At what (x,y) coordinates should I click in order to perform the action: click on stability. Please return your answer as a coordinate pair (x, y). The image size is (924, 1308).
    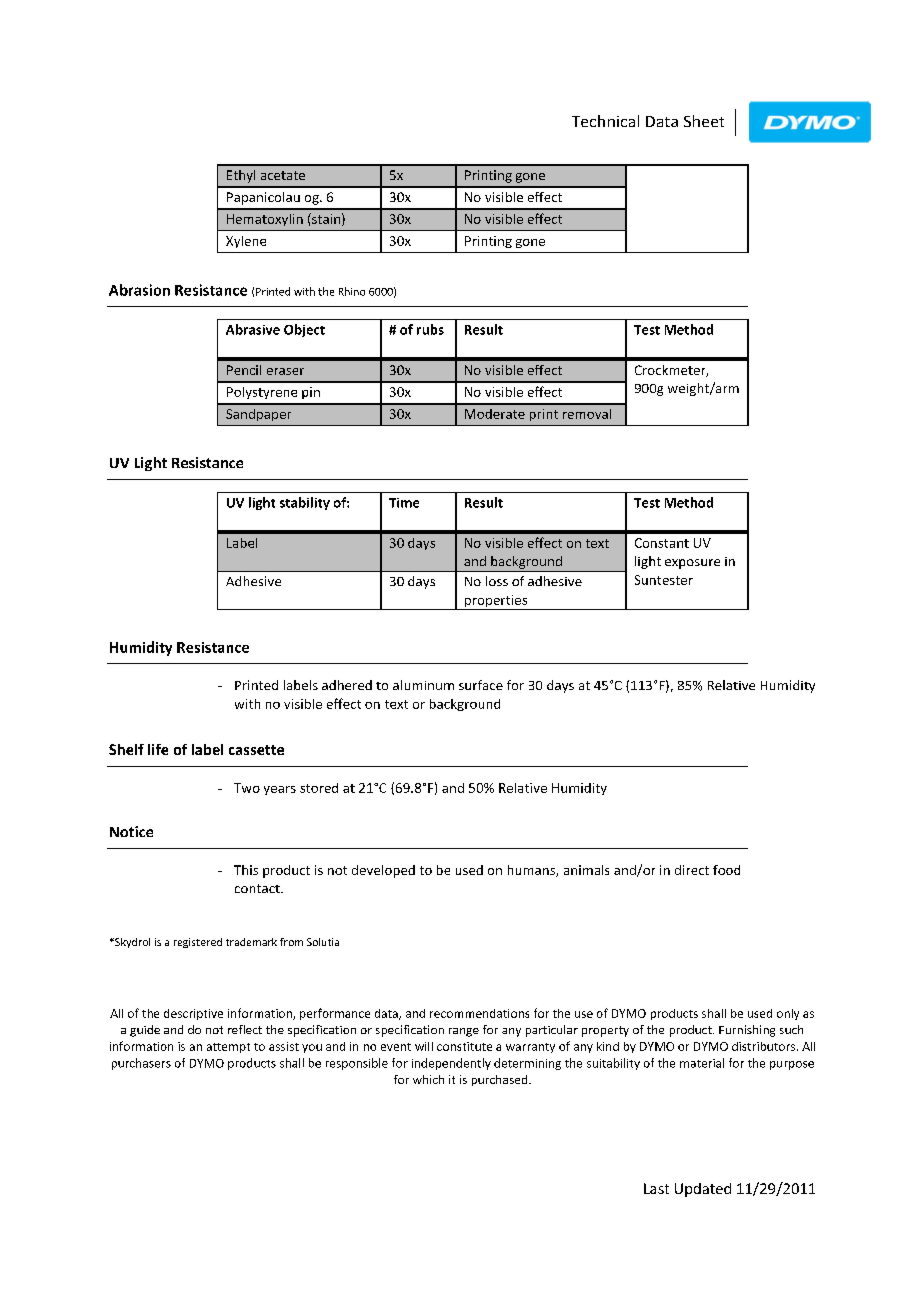
    Looking at the image, I should click on (305, 503).
